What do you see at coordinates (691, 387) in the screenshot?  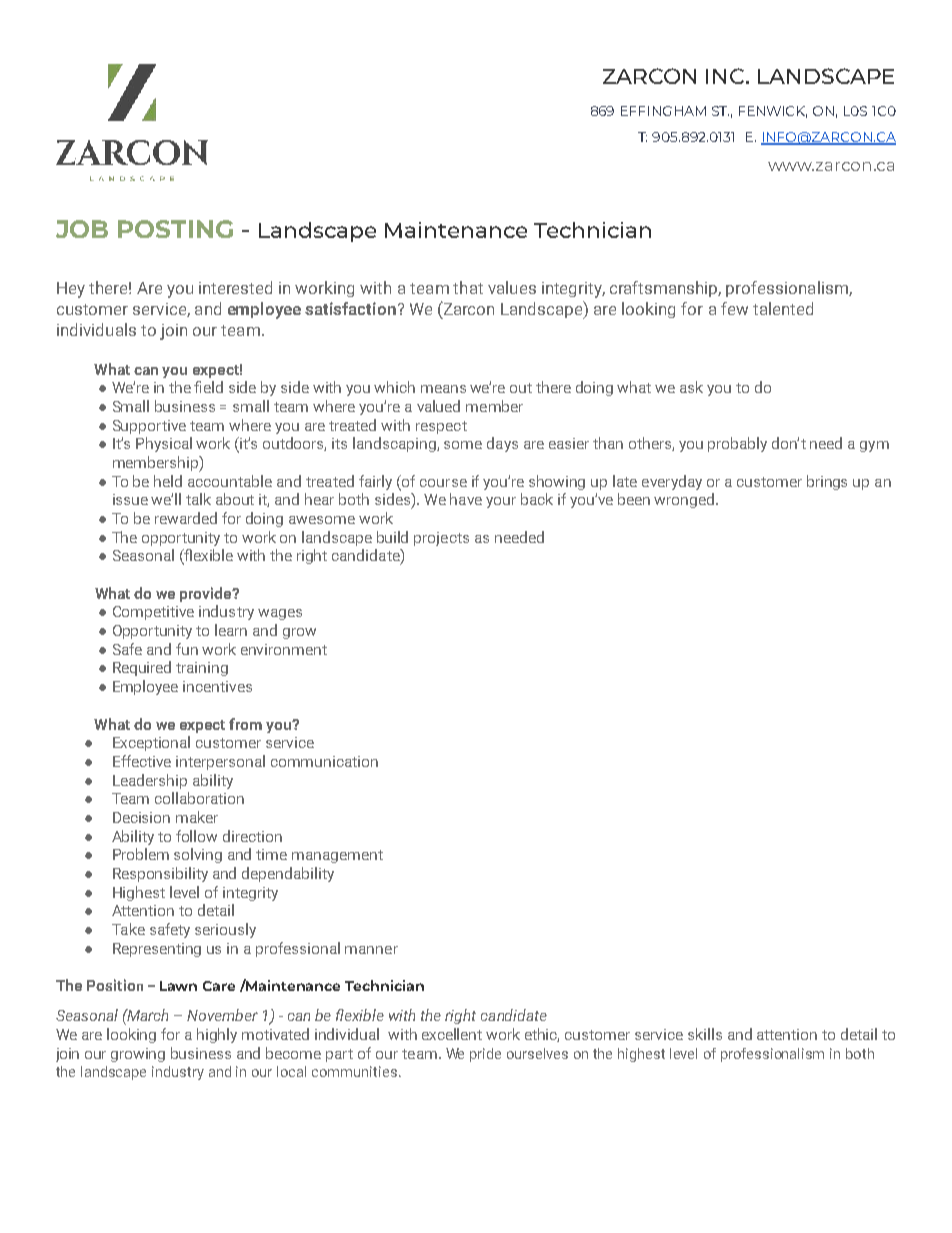 I see `ask` at bounding box center [691, 387].
